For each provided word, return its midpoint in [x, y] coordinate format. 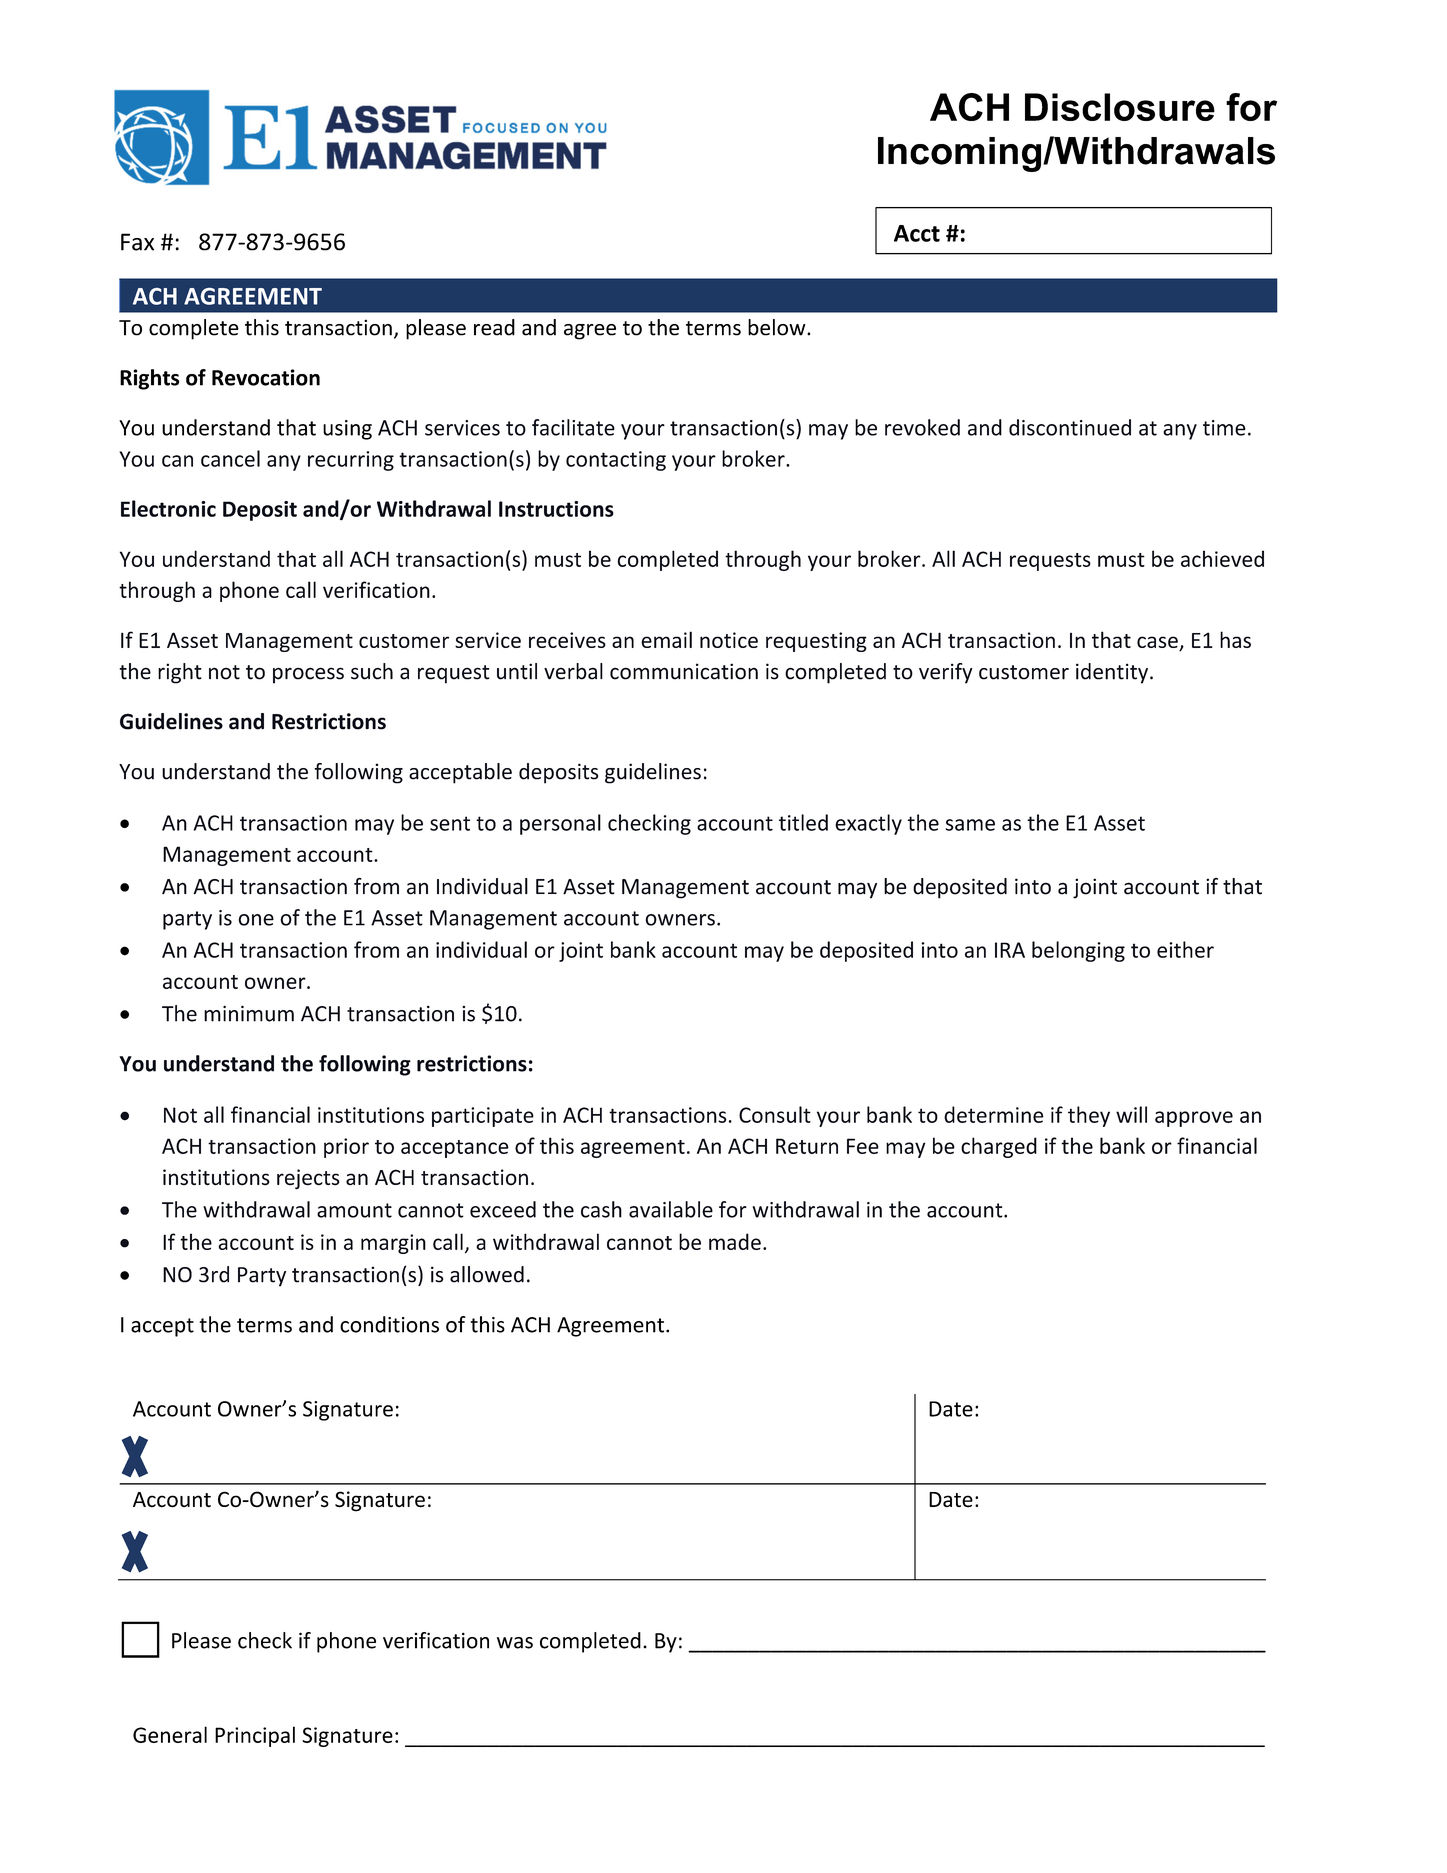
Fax [137, 242]
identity [1113, 673]
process [308, 675]
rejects [308, 1179]
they [1089, 1116]
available [671, 1209]
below [778, 327]
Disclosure [1120, 107]
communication [684, 671]
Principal [255, 1736]
